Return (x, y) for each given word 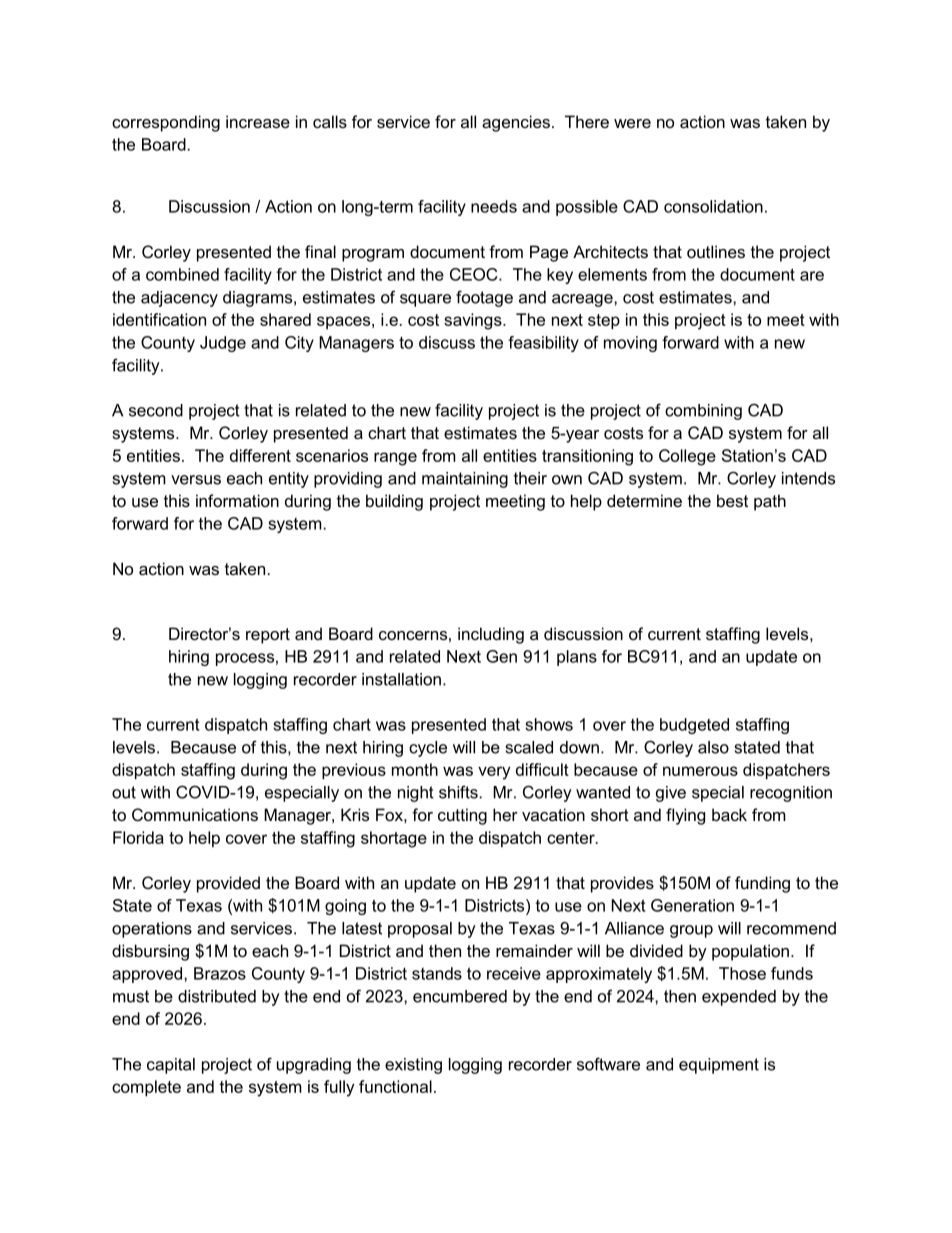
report (268, 636)
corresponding (166, 123)
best (732, 500)
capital (171, 1066)
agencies (516, 123)
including (491, 635)
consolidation (713, 206)
